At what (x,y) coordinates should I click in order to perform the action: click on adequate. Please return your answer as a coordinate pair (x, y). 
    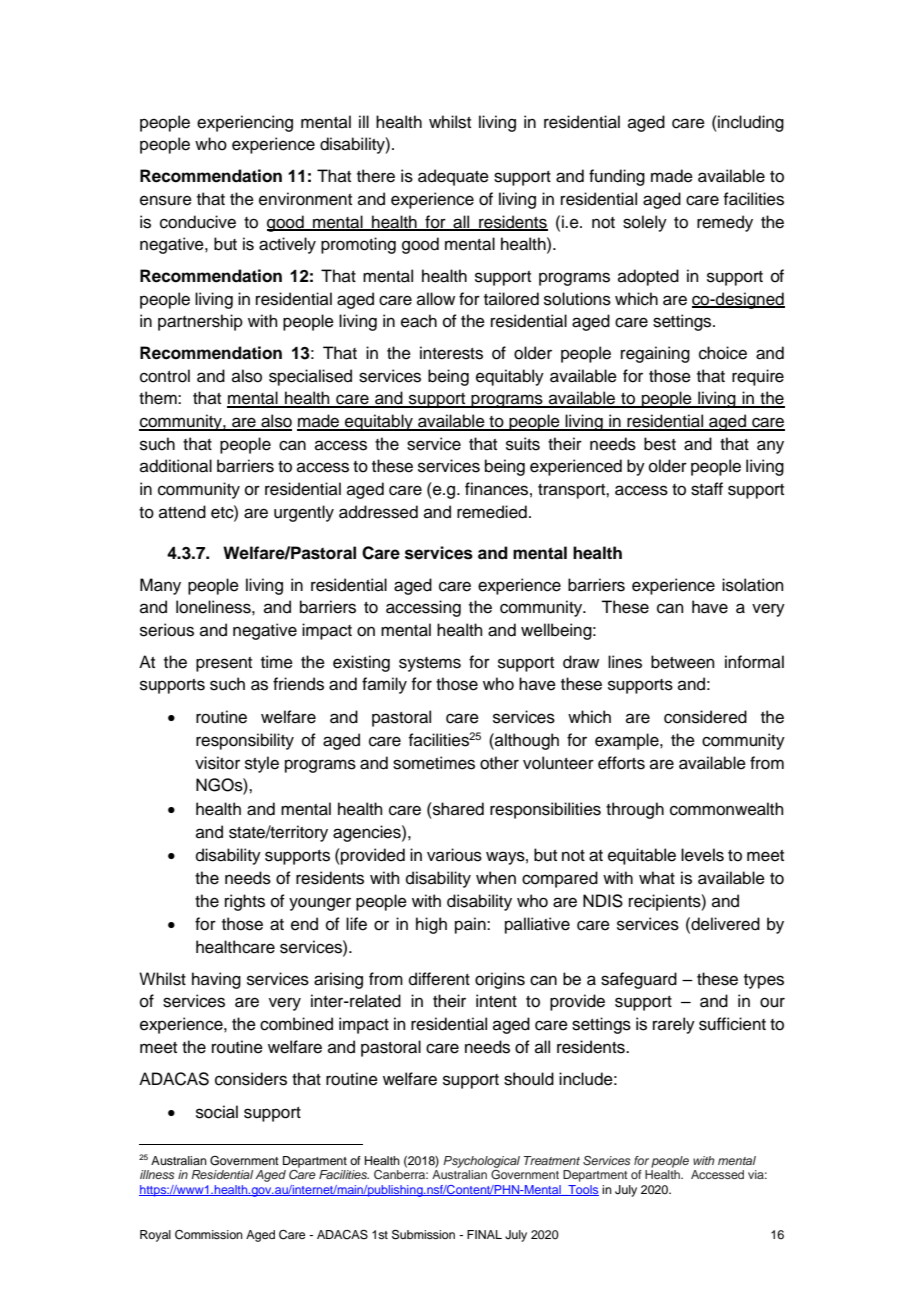
    Looking at the image, I should click on (453, 177).
